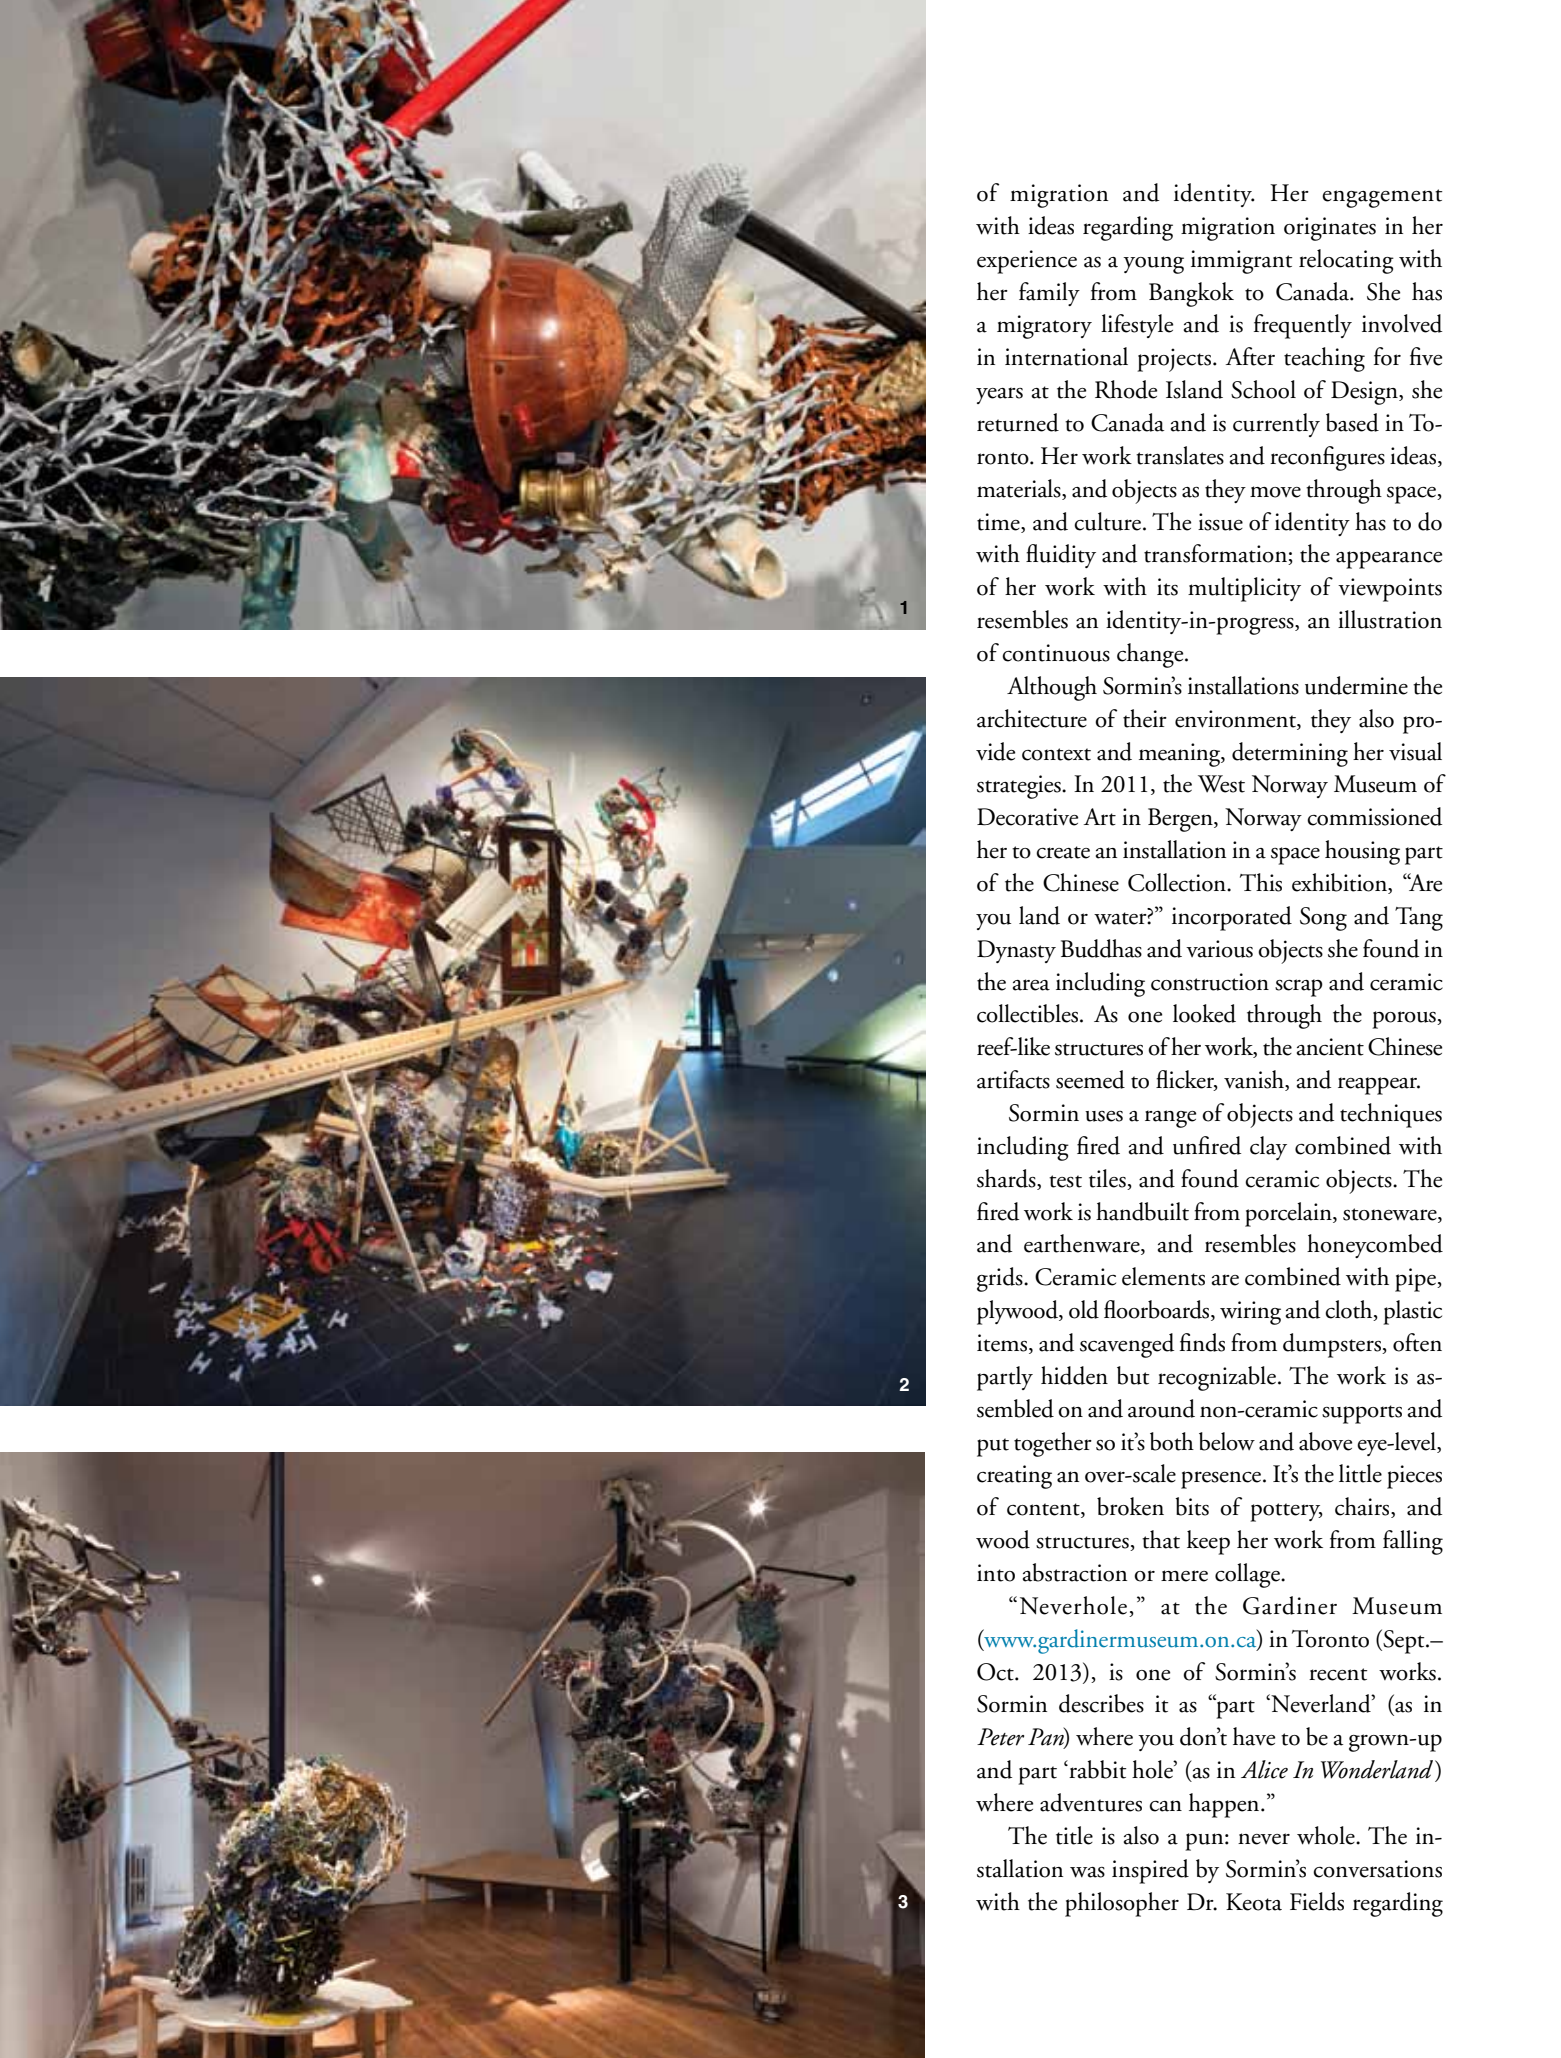 The width and height of the document is (1561, 2058). Describe the element at coordinates (1220, 522) in the document. I see `issue` at that location.
